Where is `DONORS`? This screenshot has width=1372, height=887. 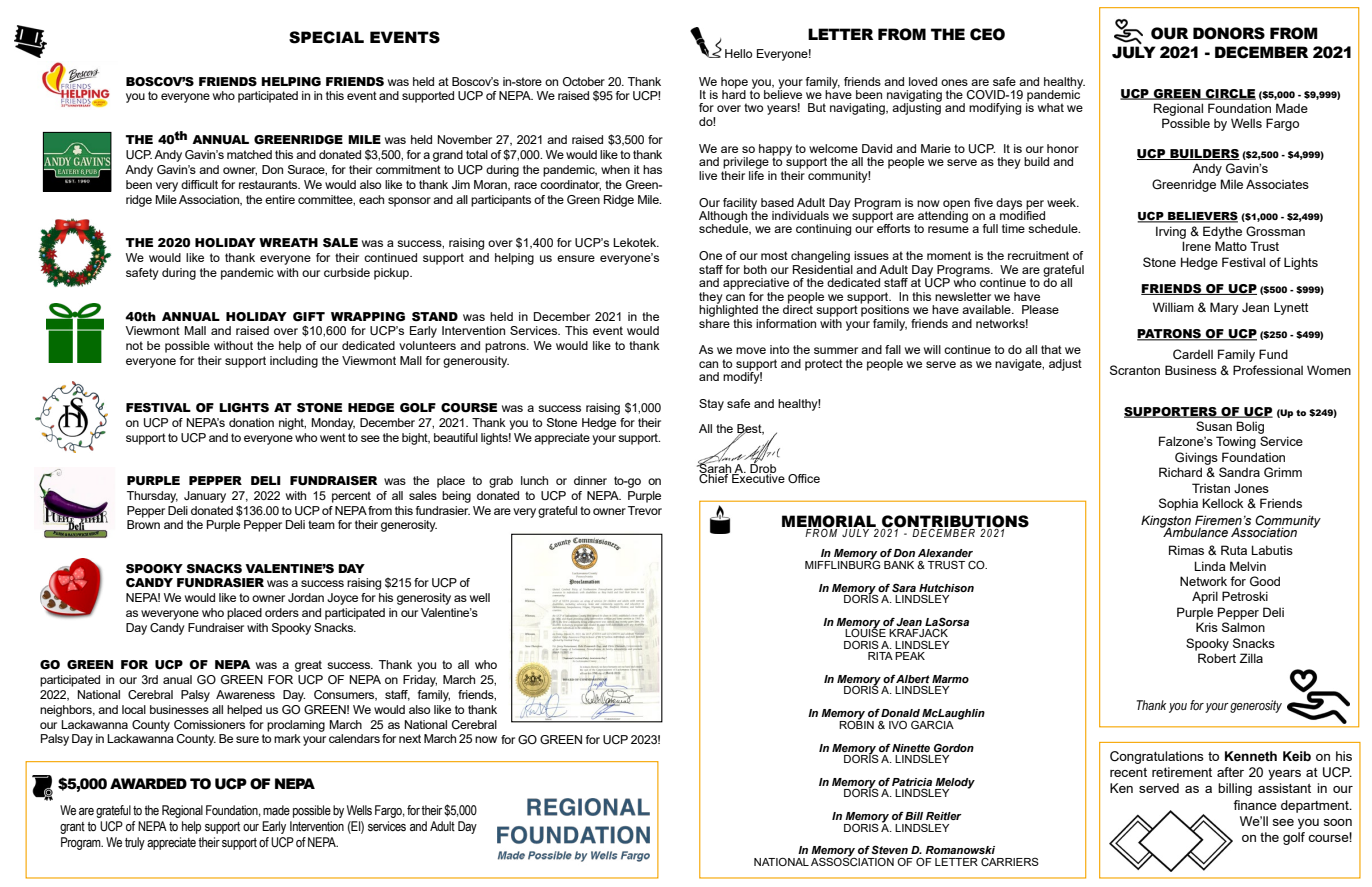 DONORS is located at coordinates (1229, 33).
